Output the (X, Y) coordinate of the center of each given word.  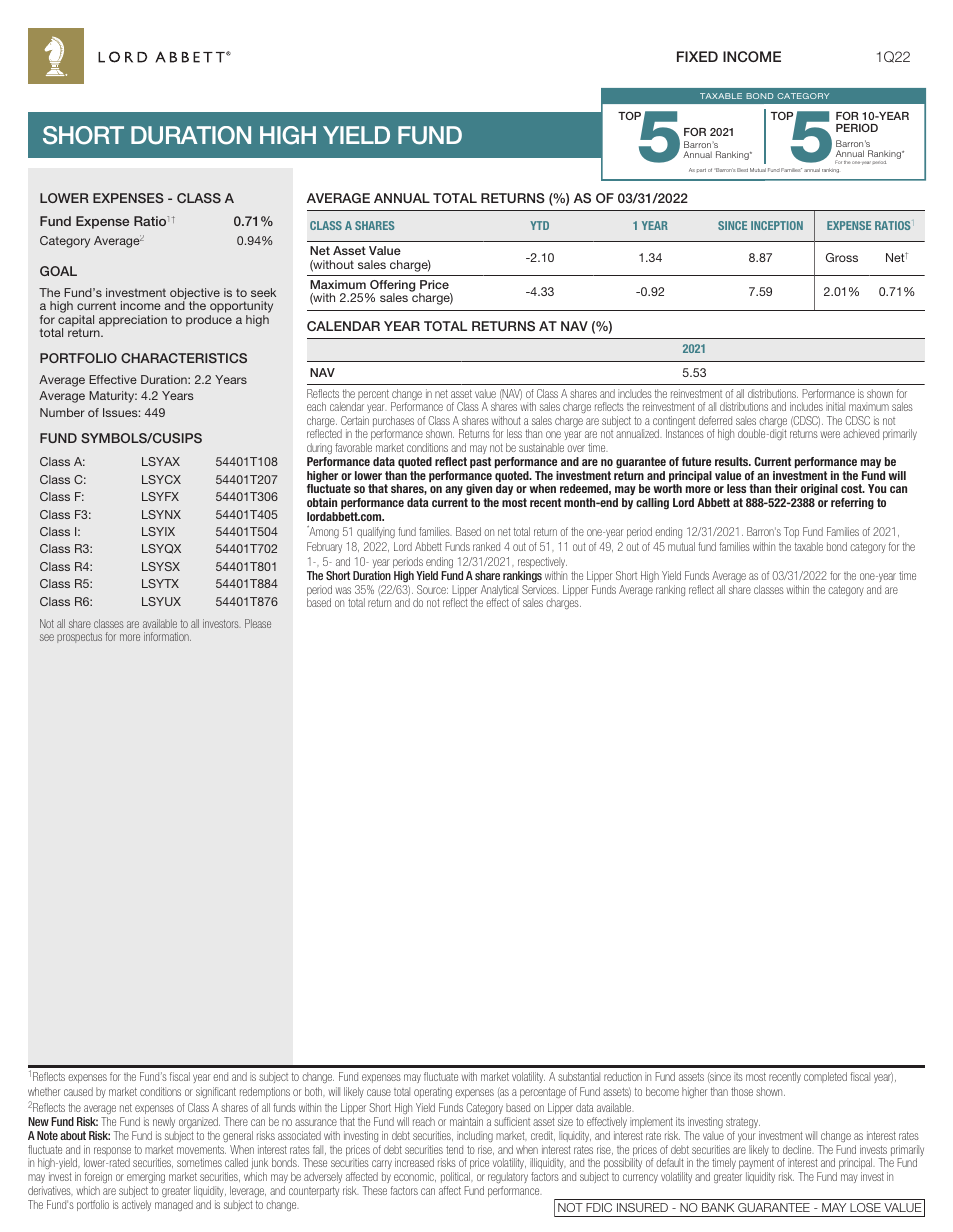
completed (825, 1077)
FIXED (697, 56)
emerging (146, 1178)
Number (62, 412)
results (733, 461)
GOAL (58, 271)
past (480, 462)
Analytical (500, 592)
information (167, 636)
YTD (539, 225)
